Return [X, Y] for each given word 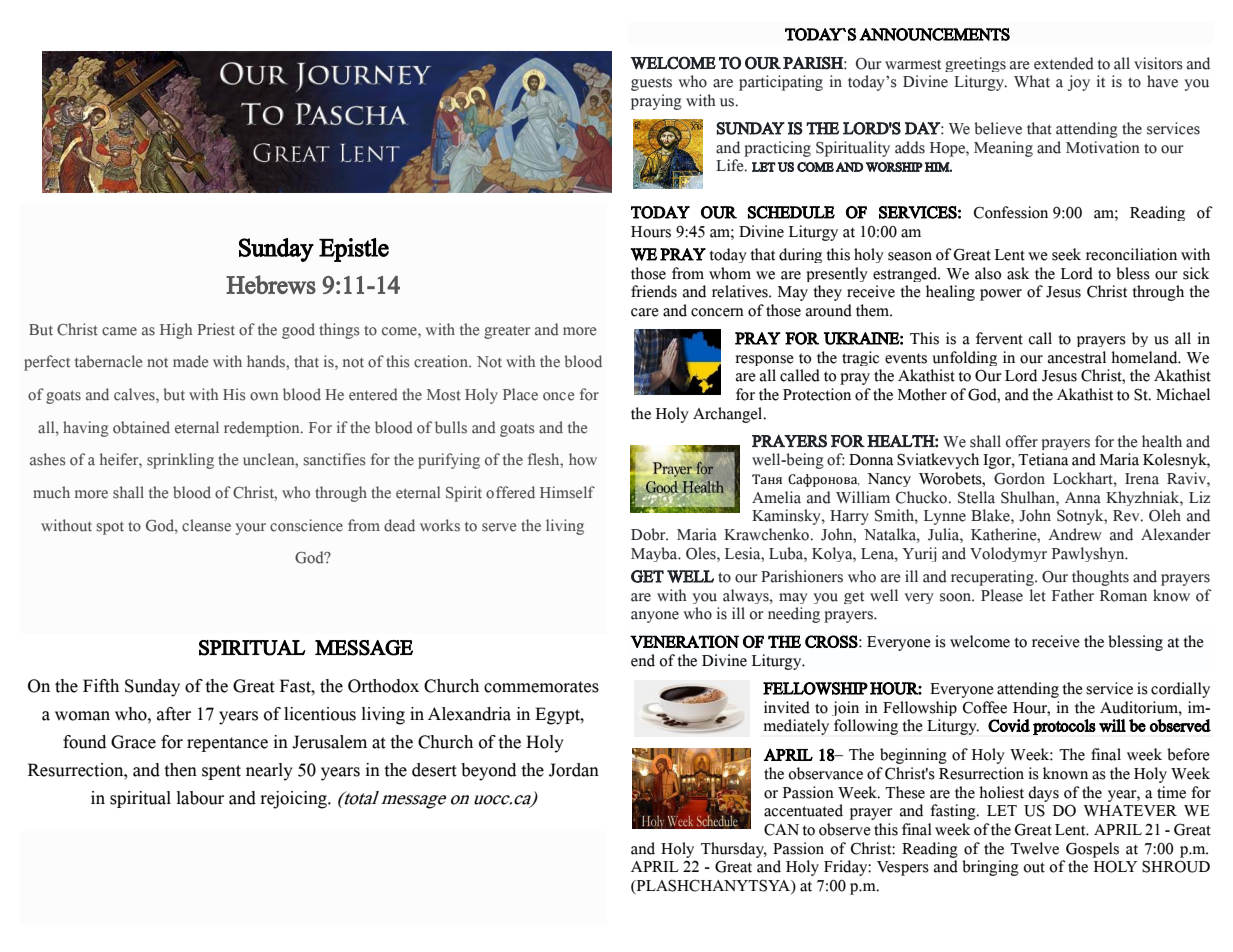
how [583, 459]
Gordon [1019, 478]
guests [651, 84]
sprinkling [180, 461]
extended [1064, 63]
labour [200, 798]
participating [781, 83]
